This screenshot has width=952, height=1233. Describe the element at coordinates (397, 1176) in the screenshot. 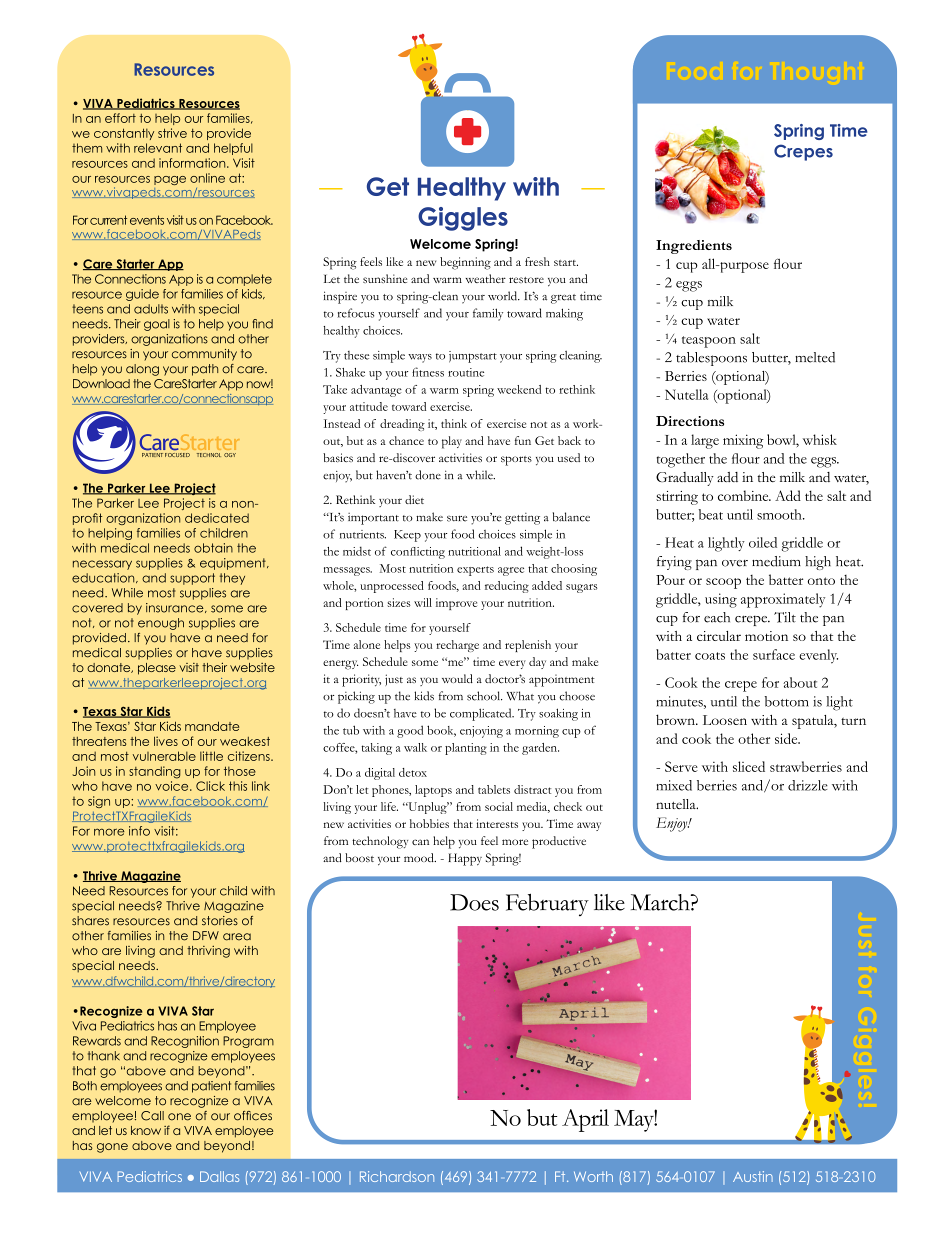

I see `Richardson` at that location.
